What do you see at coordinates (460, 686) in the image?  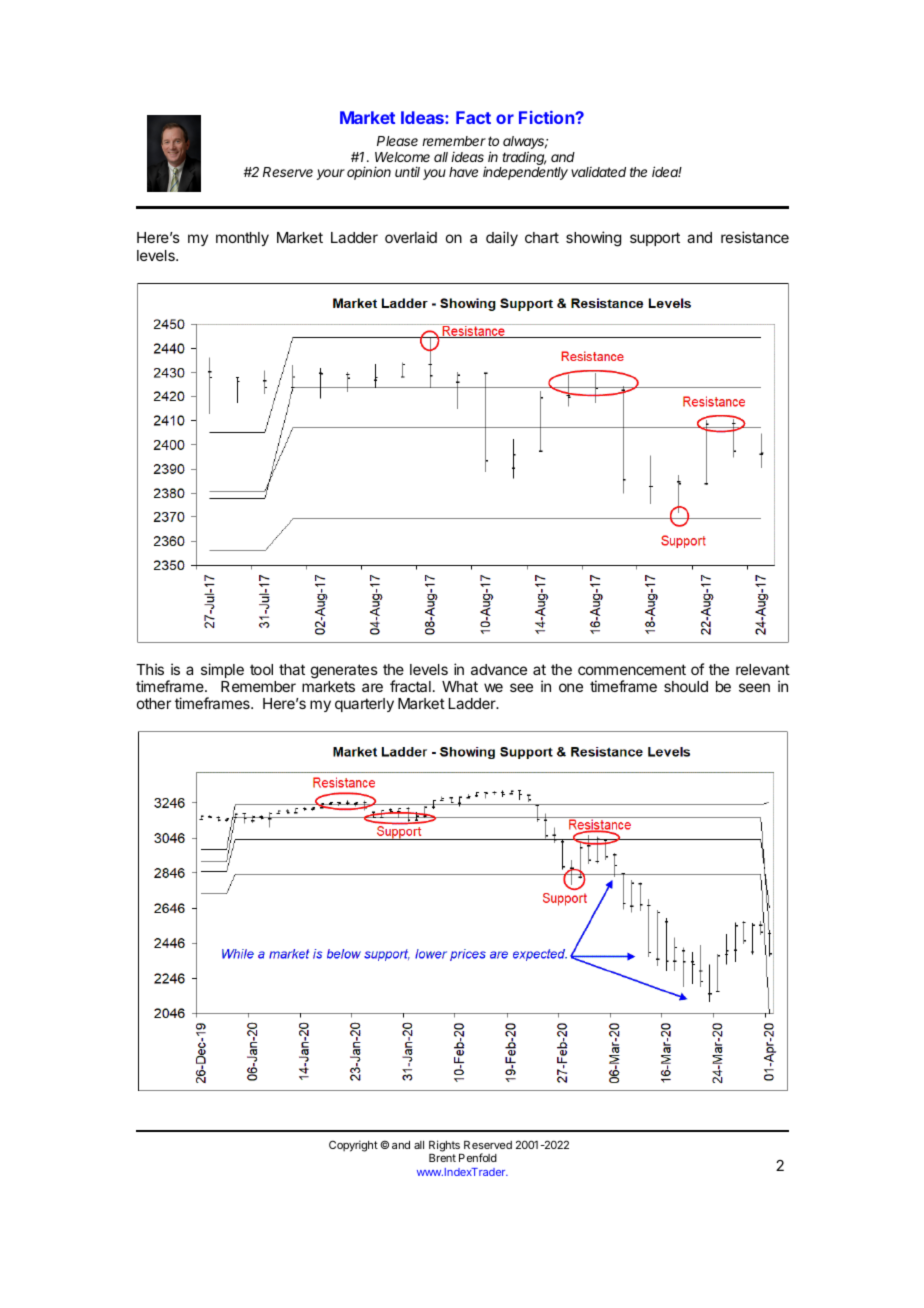 I see `What` at bounding box center [460, 686].
